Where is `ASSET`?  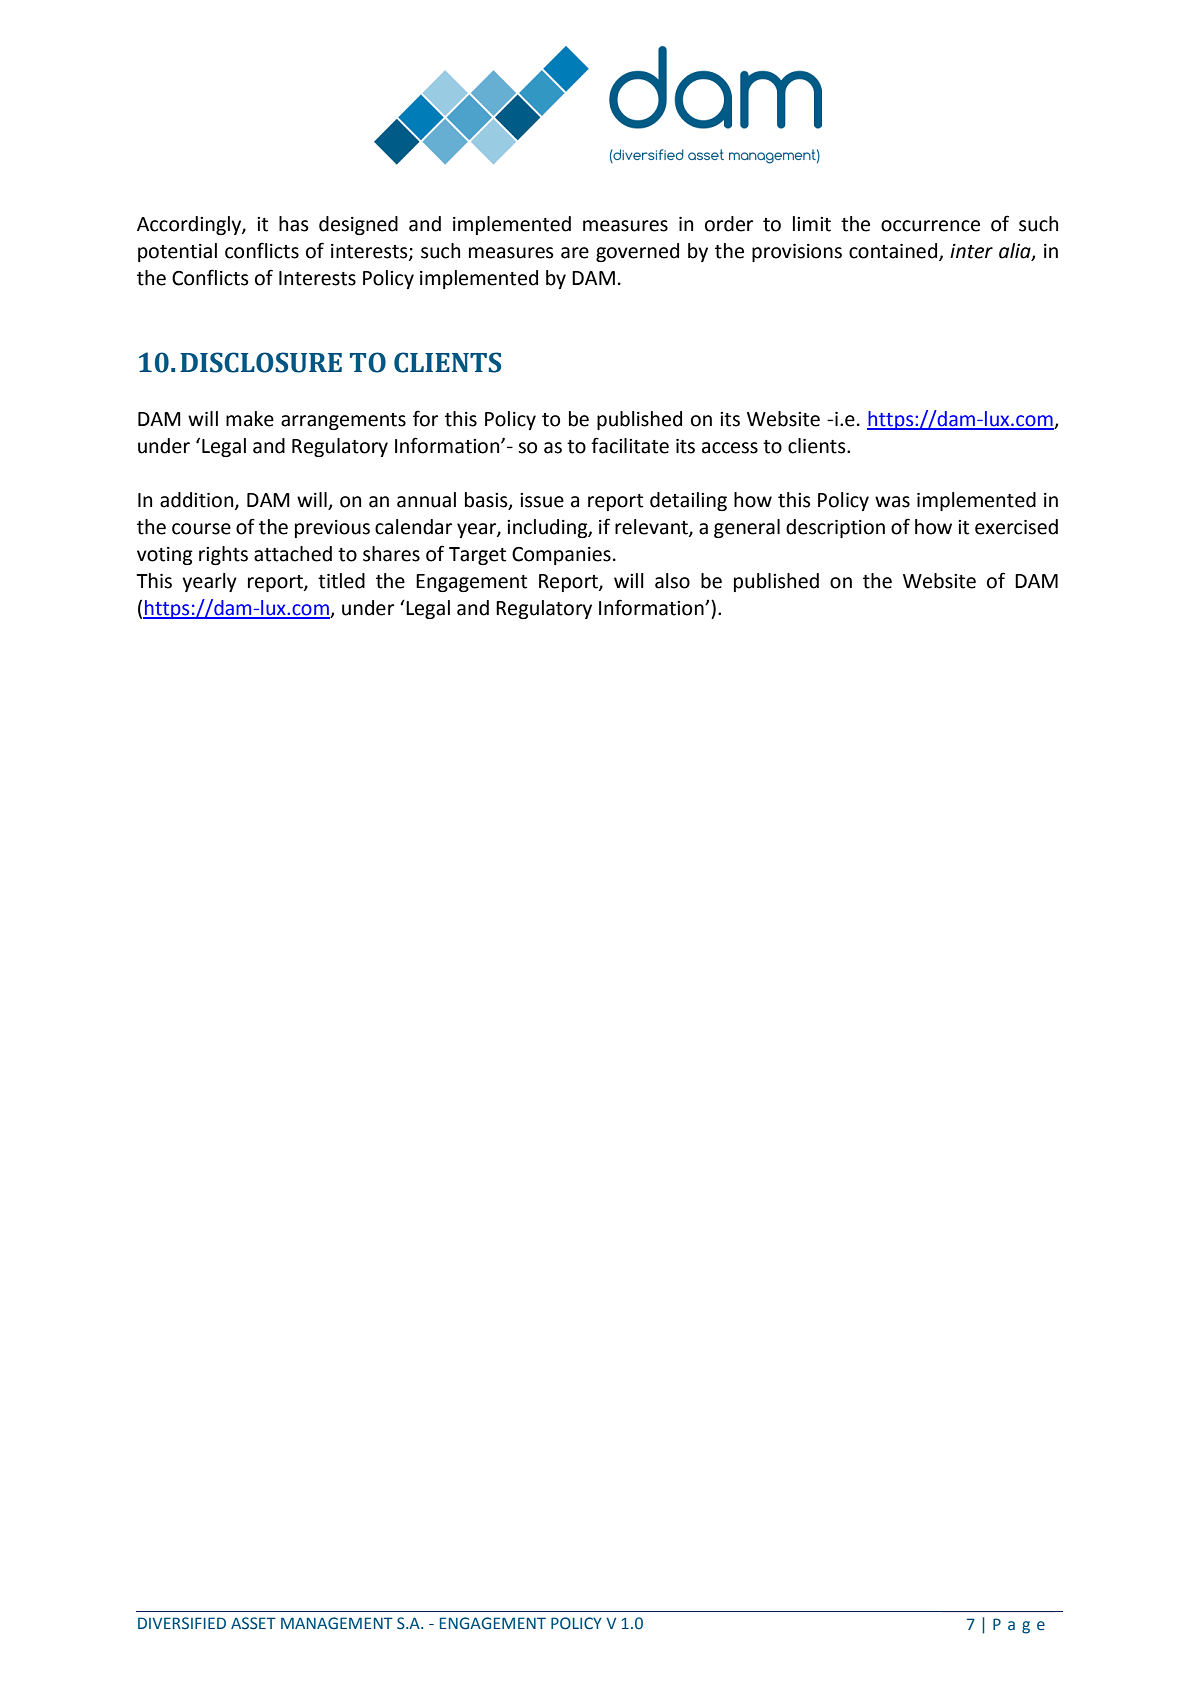 ASSET is located at coordinates (253, 1623).
